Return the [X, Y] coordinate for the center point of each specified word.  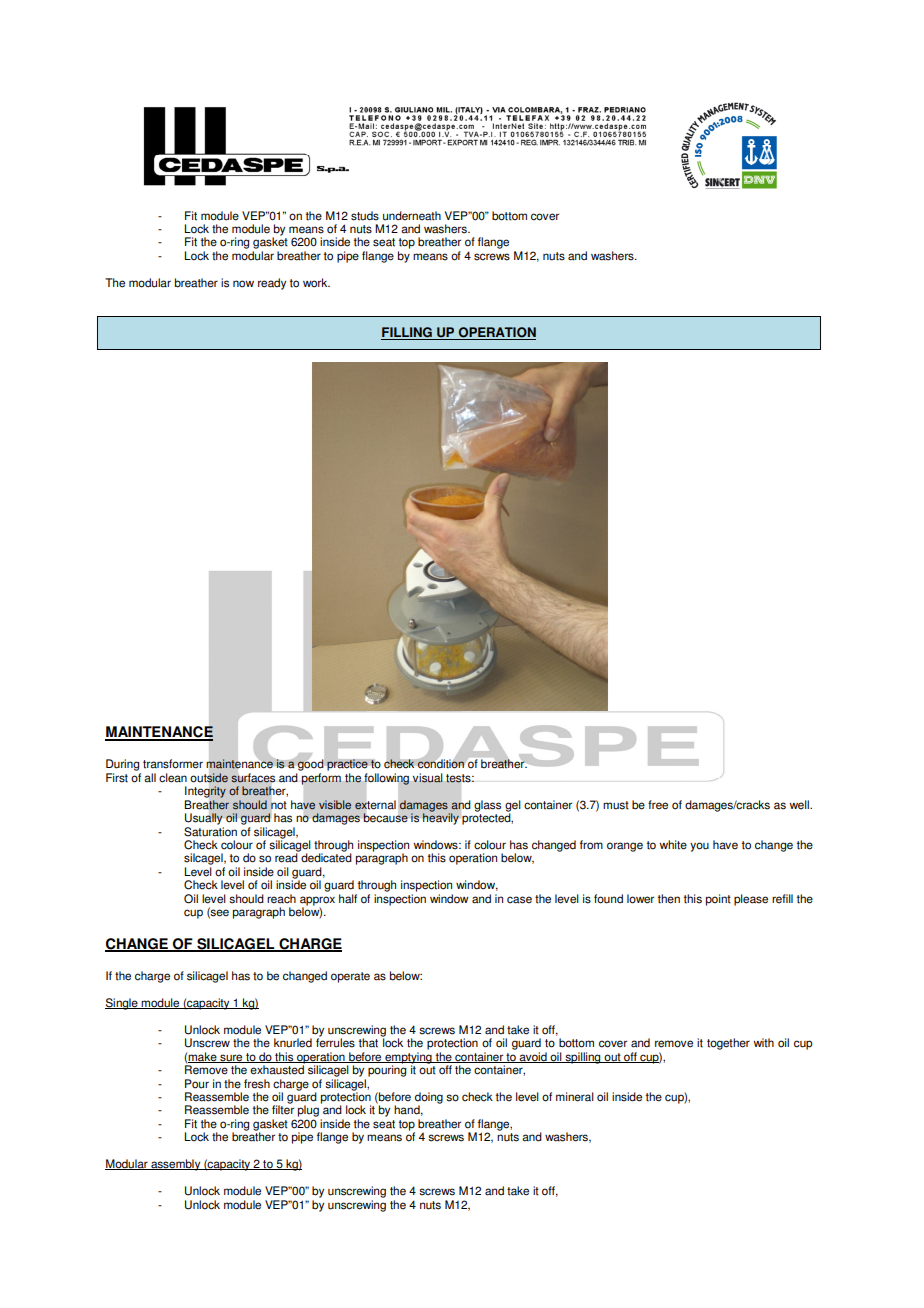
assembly [176, 1165]
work [316, 283]
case [519, 900]
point [718, 900]
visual [428, 778]
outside [209, 778]
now [243, 284]
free [658, 805]
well [800, 805]
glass [487, 806]
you [699, 847]
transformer [173, 764]
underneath [412, 216]
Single [122, 1004]
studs [365, 216]
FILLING [407, 333]
